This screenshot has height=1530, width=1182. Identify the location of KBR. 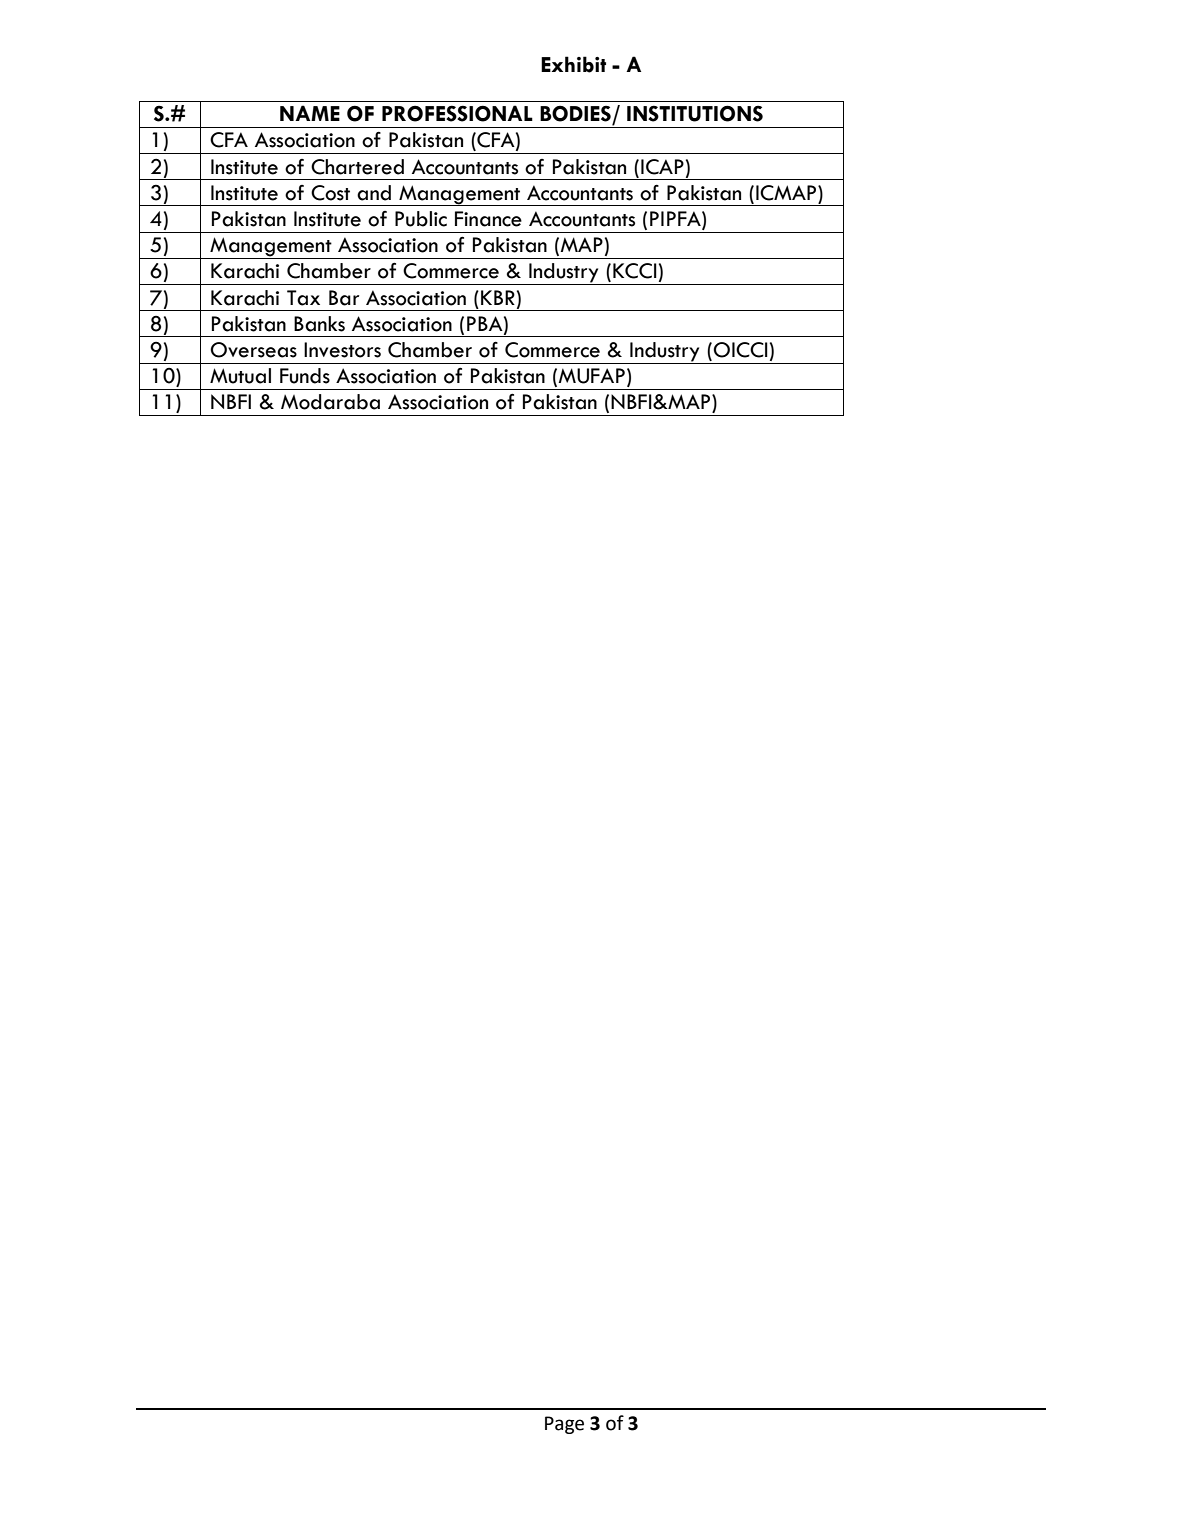
(498, 297).
